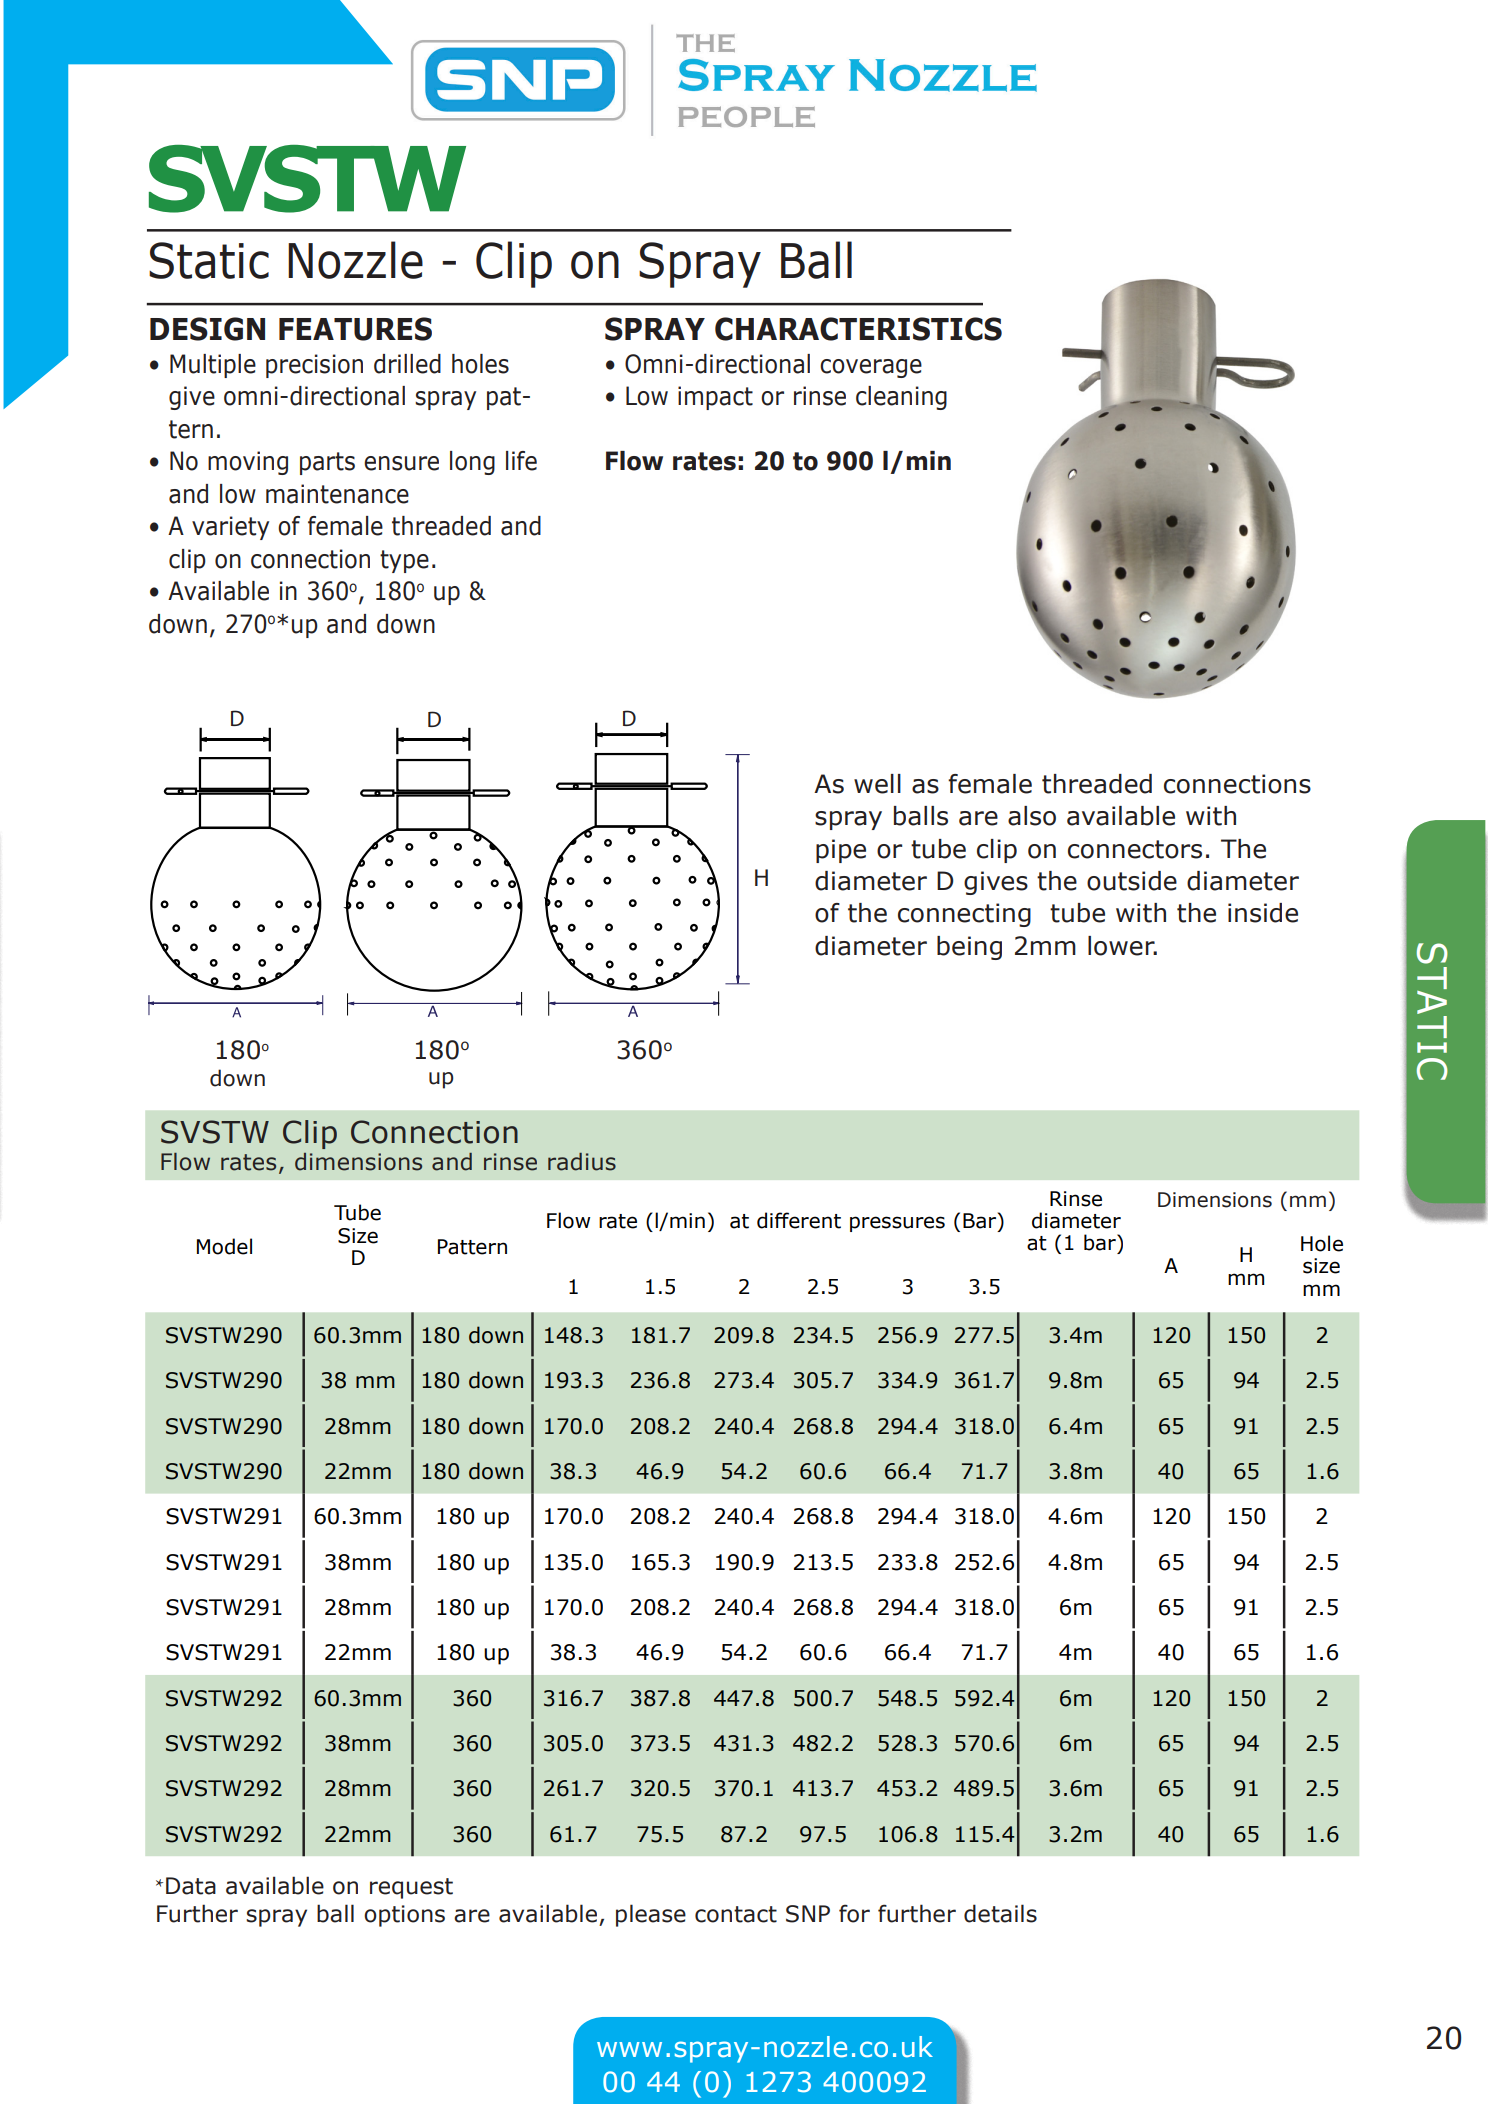 The width and height of the page is (1488, 2104). What do you see at coordinates (1132, 881) in the page?
I see `outside` at bounding box center [1132, 881].
